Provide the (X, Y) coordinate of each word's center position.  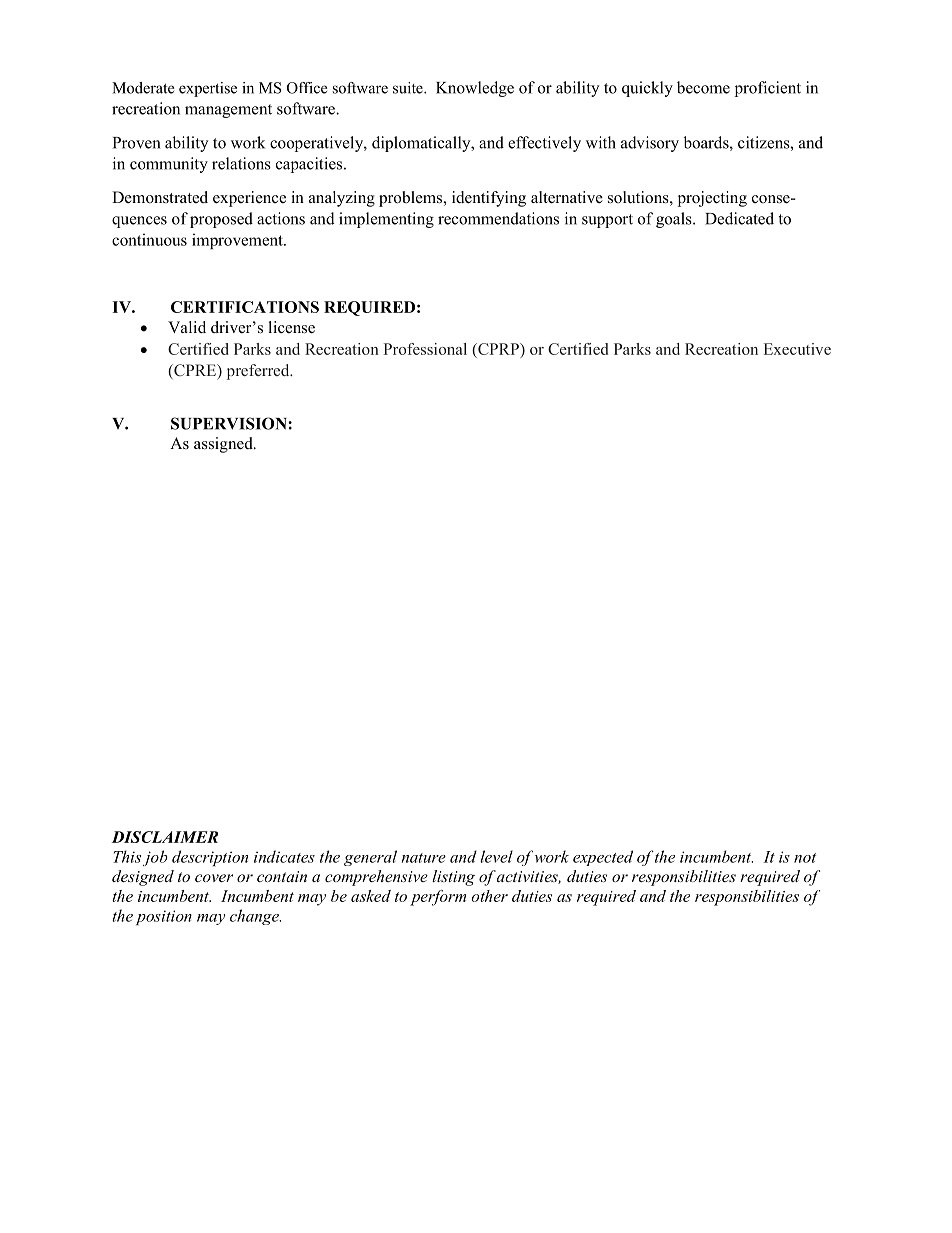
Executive (797, 349)
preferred (259, 372)
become (703, 87)
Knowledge (475, 89)
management (228, 111)
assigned (224, 445)
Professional (425, 349)
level (496, 856)
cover (214, 878)
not (805, 858)
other (489, 896)
